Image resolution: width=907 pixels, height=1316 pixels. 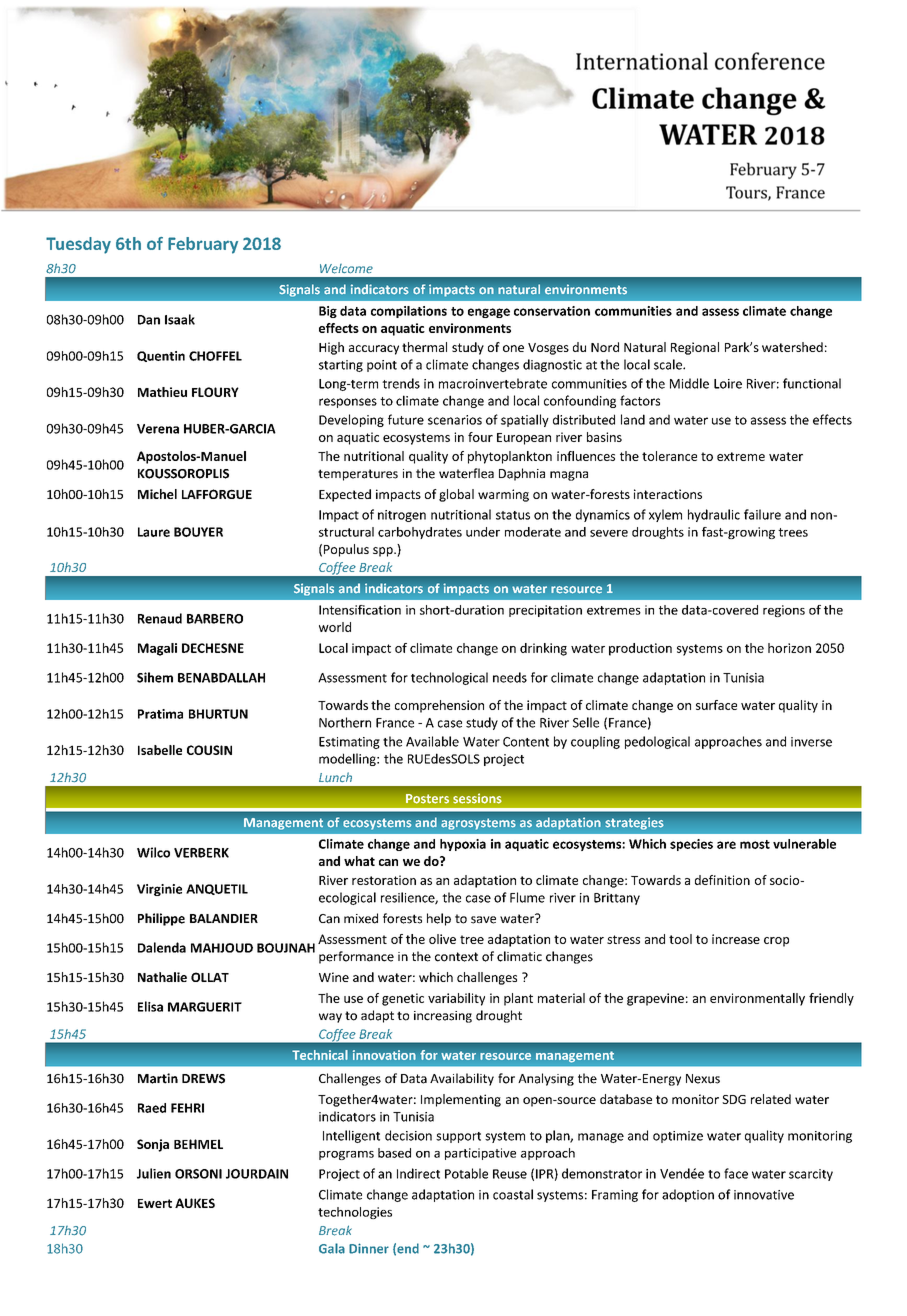 What do you see at coordinates (764, 1195) in the screenshot?
I see `innovative` at bounding box center [764, 1195].
